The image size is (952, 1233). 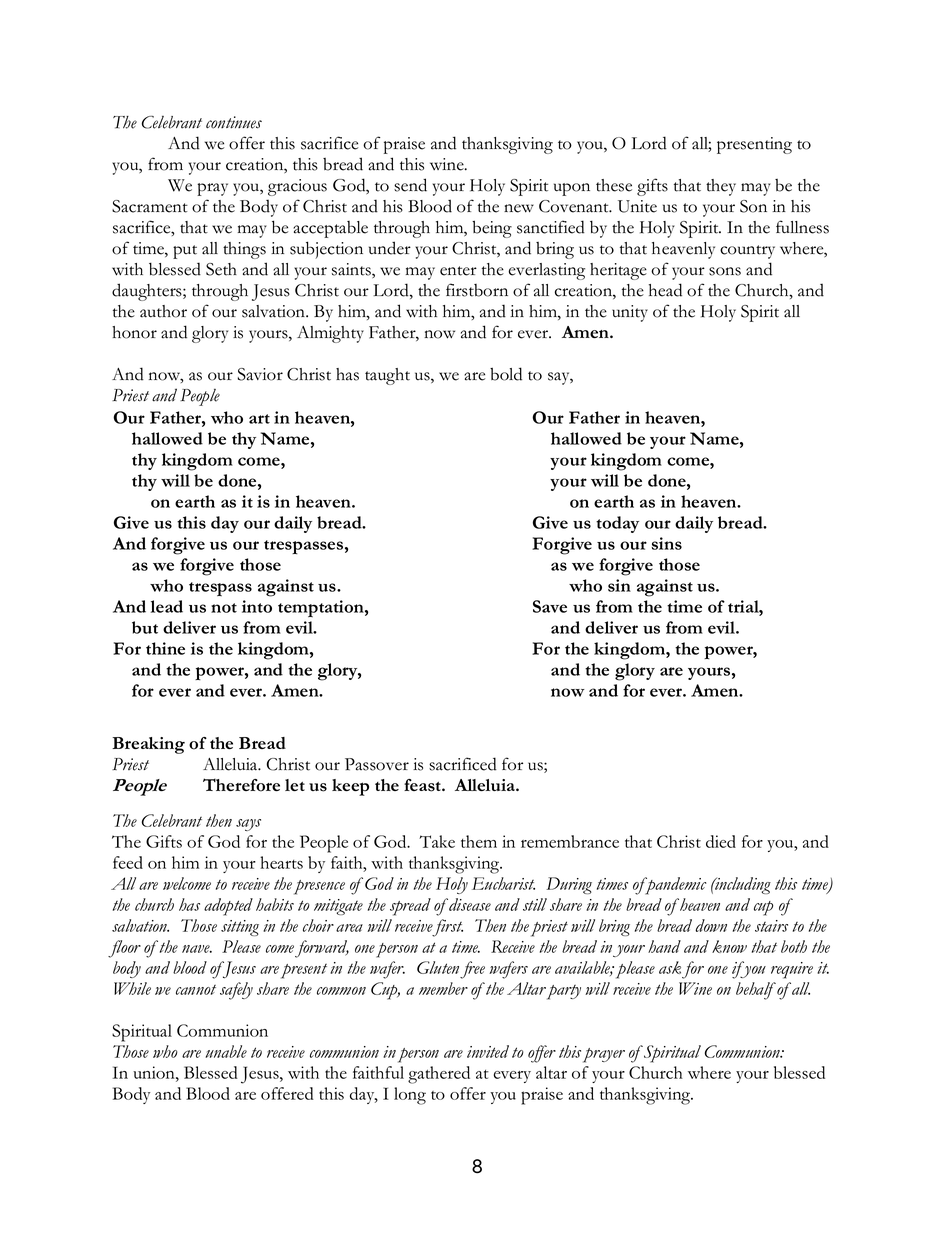 I want to click on send, so click(x=410, y=185).
